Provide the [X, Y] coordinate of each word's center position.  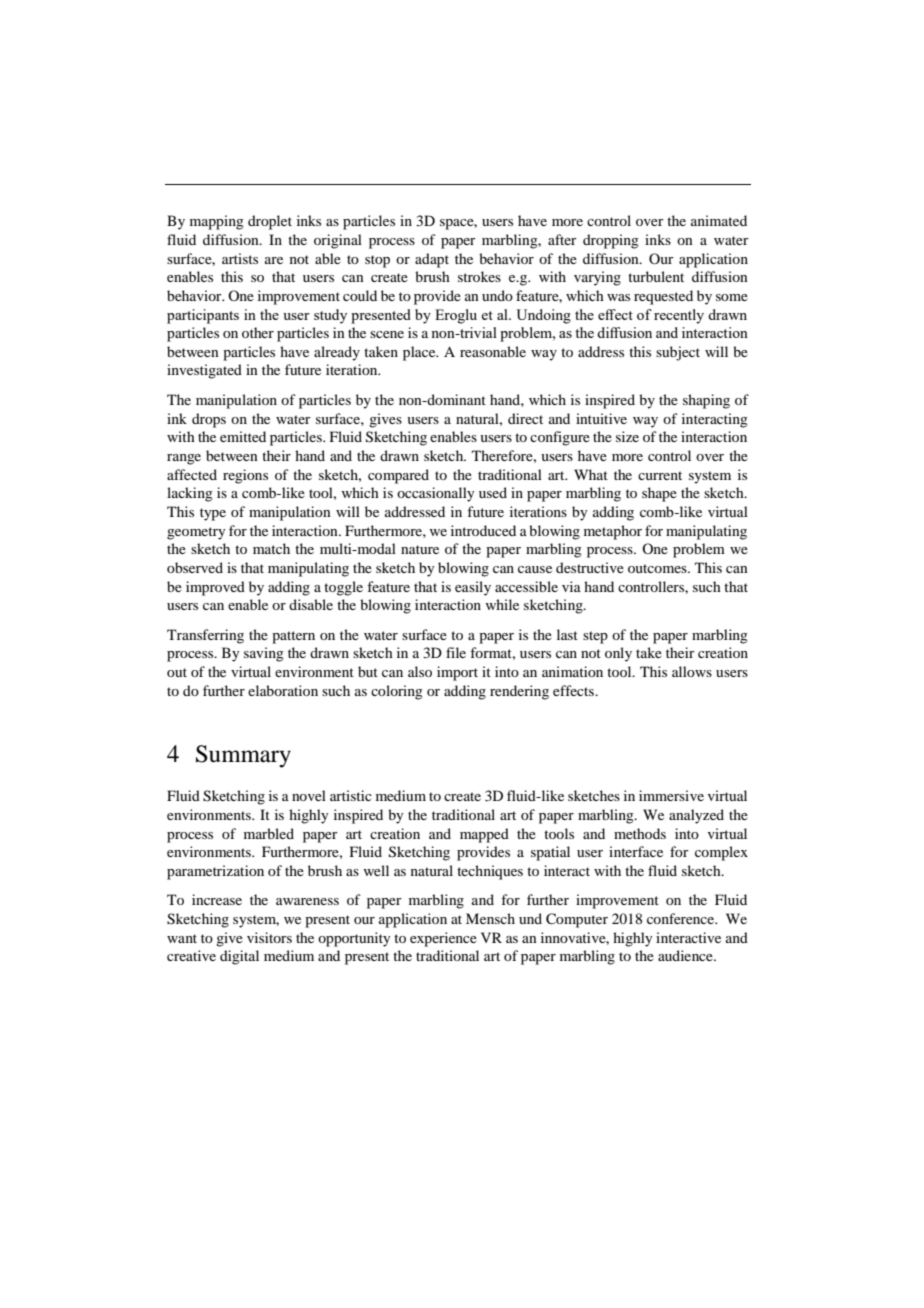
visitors [269, 937]
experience [443, 939]
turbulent [656, 276]
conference [682, 918]
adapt [432, 260]
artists [240, 258]
